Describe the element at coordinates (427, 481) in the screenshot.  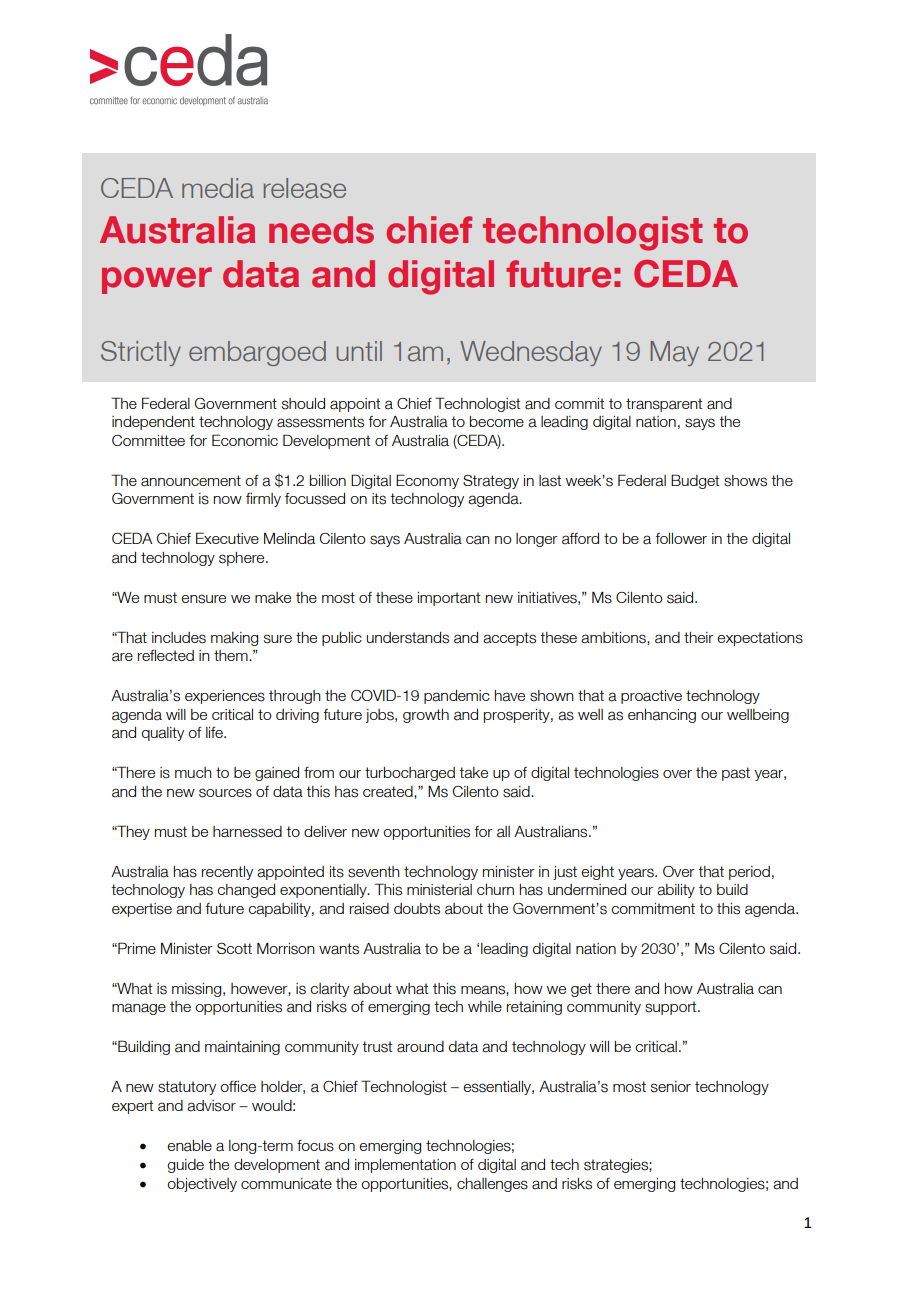
I see `Economy` at that location.
